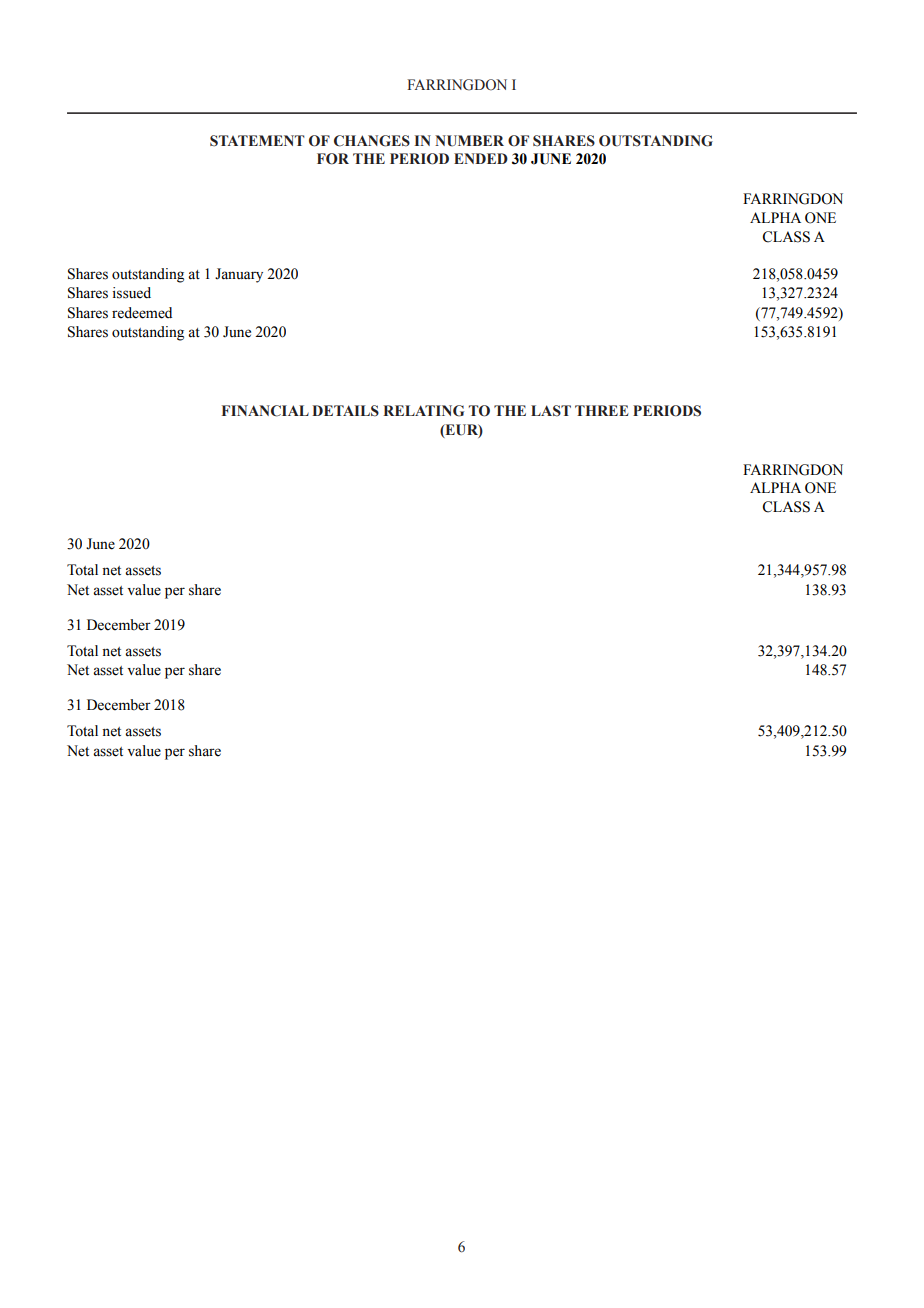  I want to click on January, so click(239, 275).
